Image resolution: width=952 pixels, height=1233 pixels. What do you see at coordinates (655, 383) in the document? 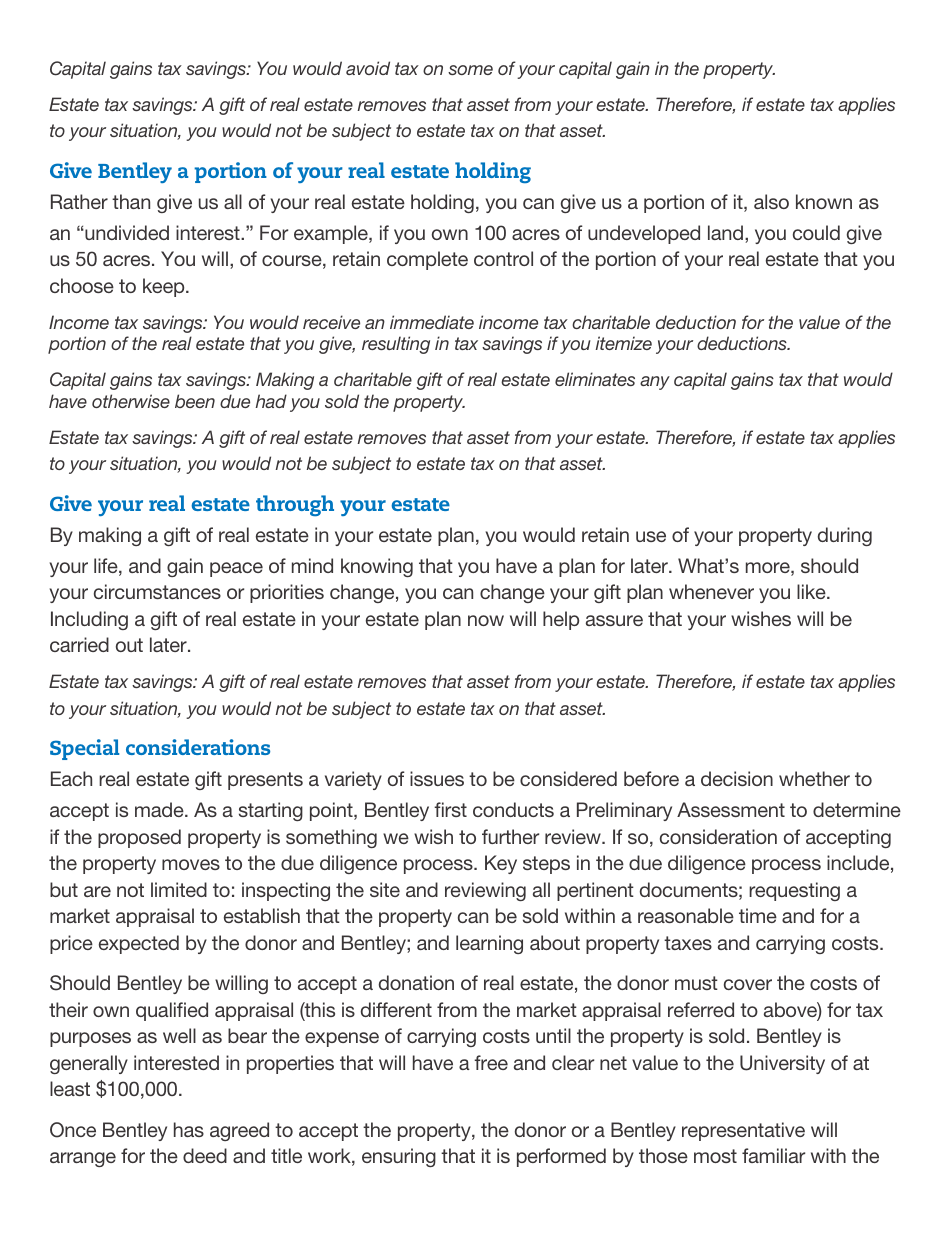
I see `any` at bounding box center [655, 383].
